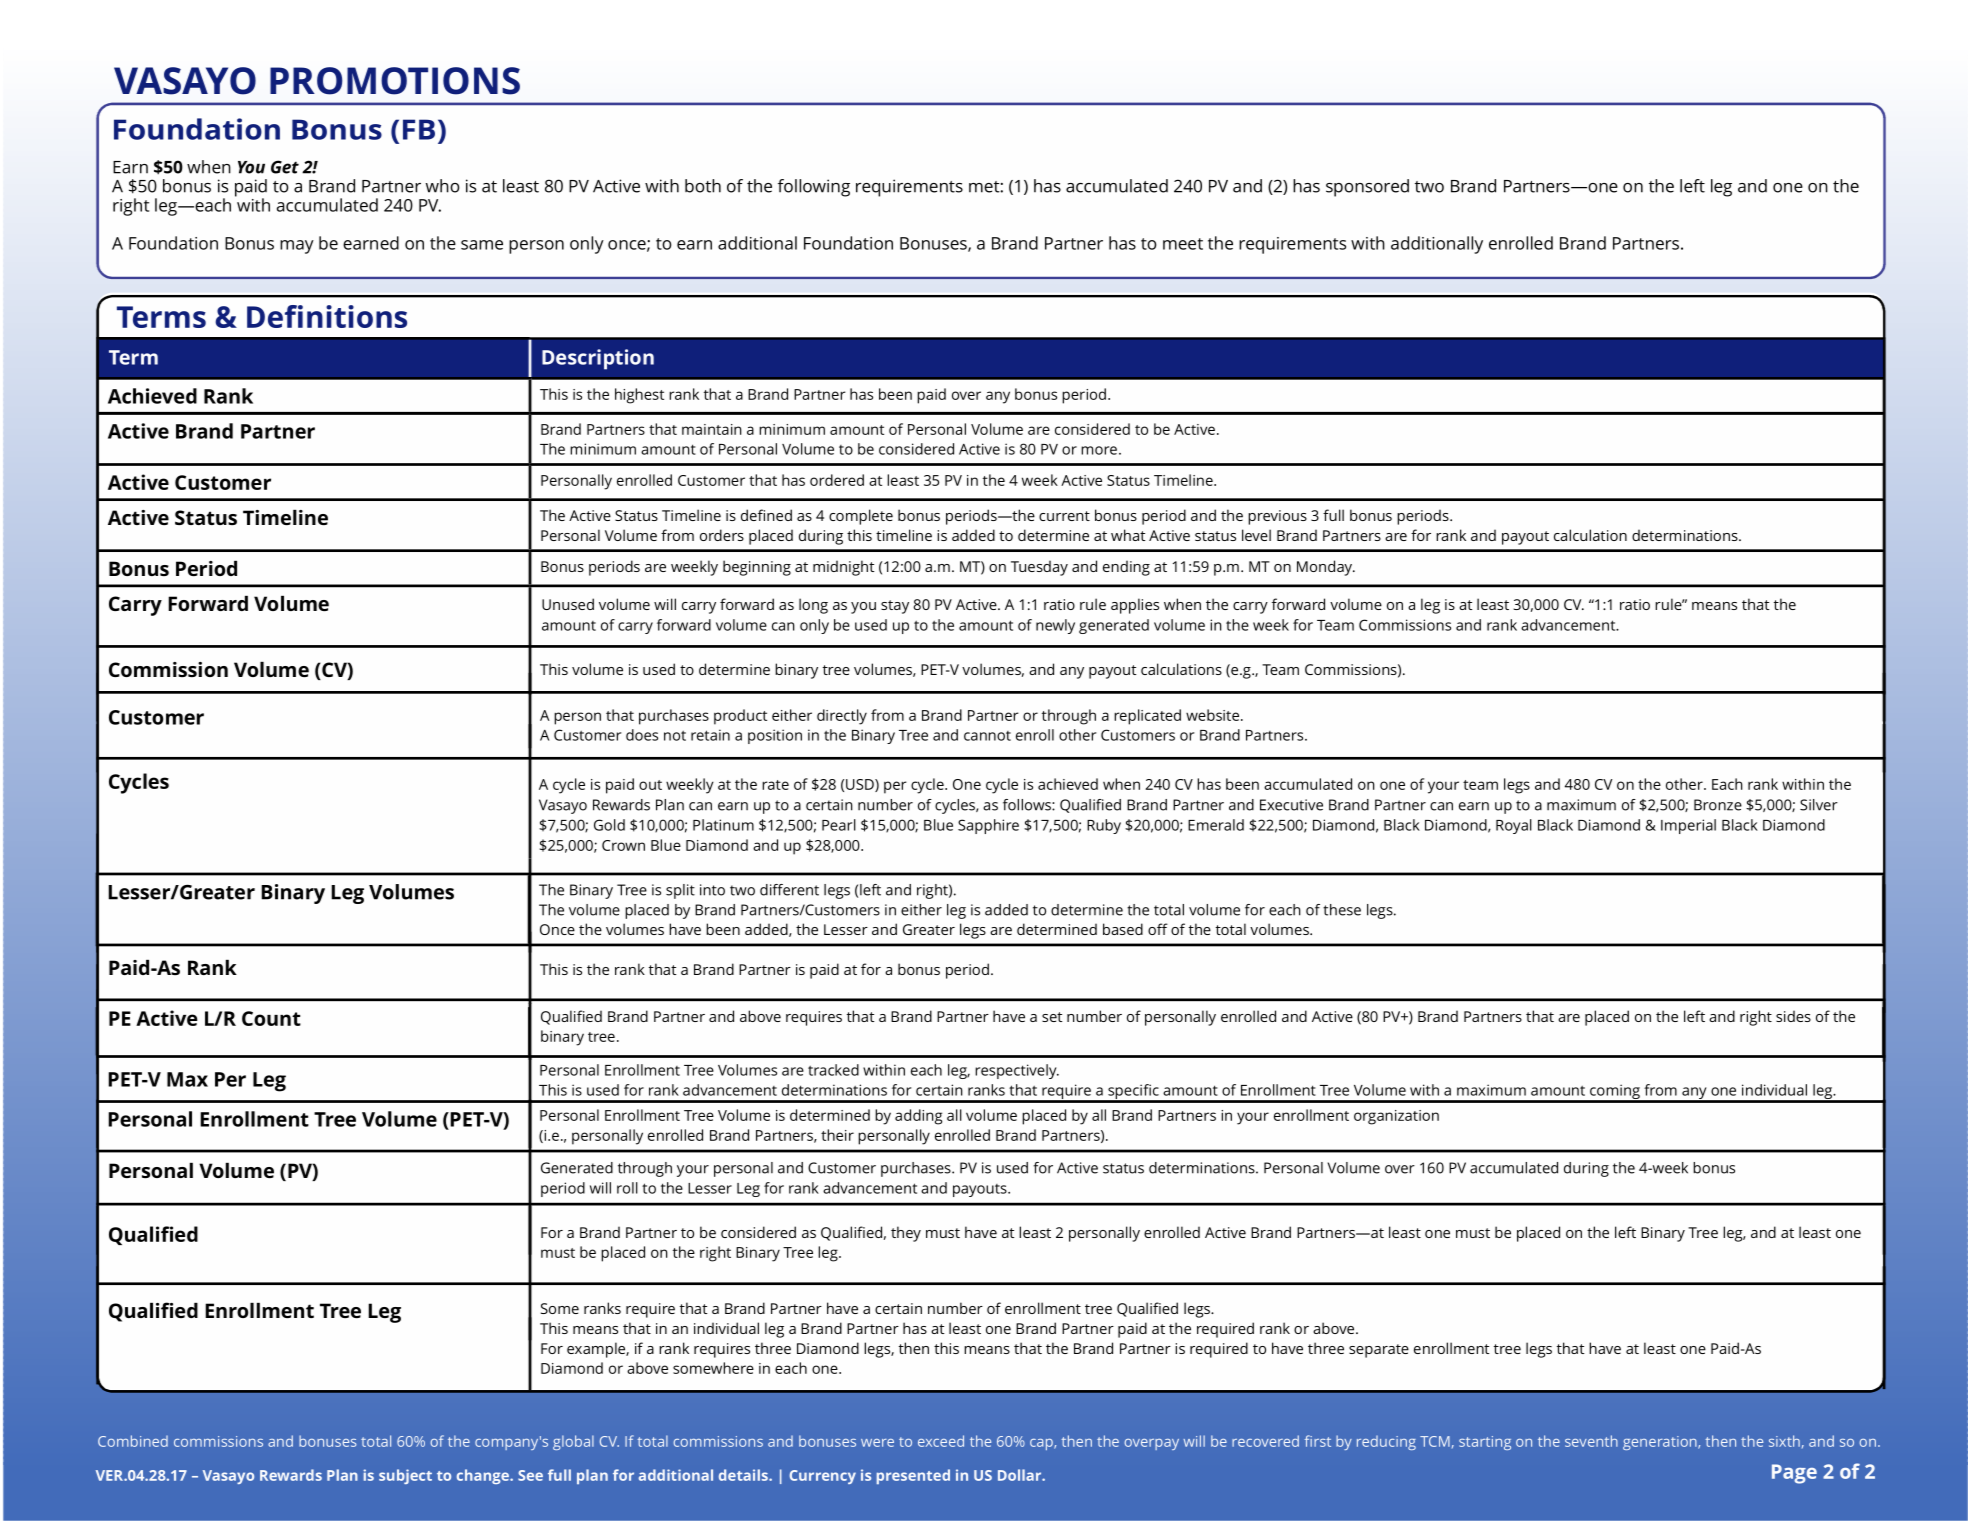  What do you see at coordinates (1277, 517) in the page?
I see `previous` at bounding box center [1277, 517].
